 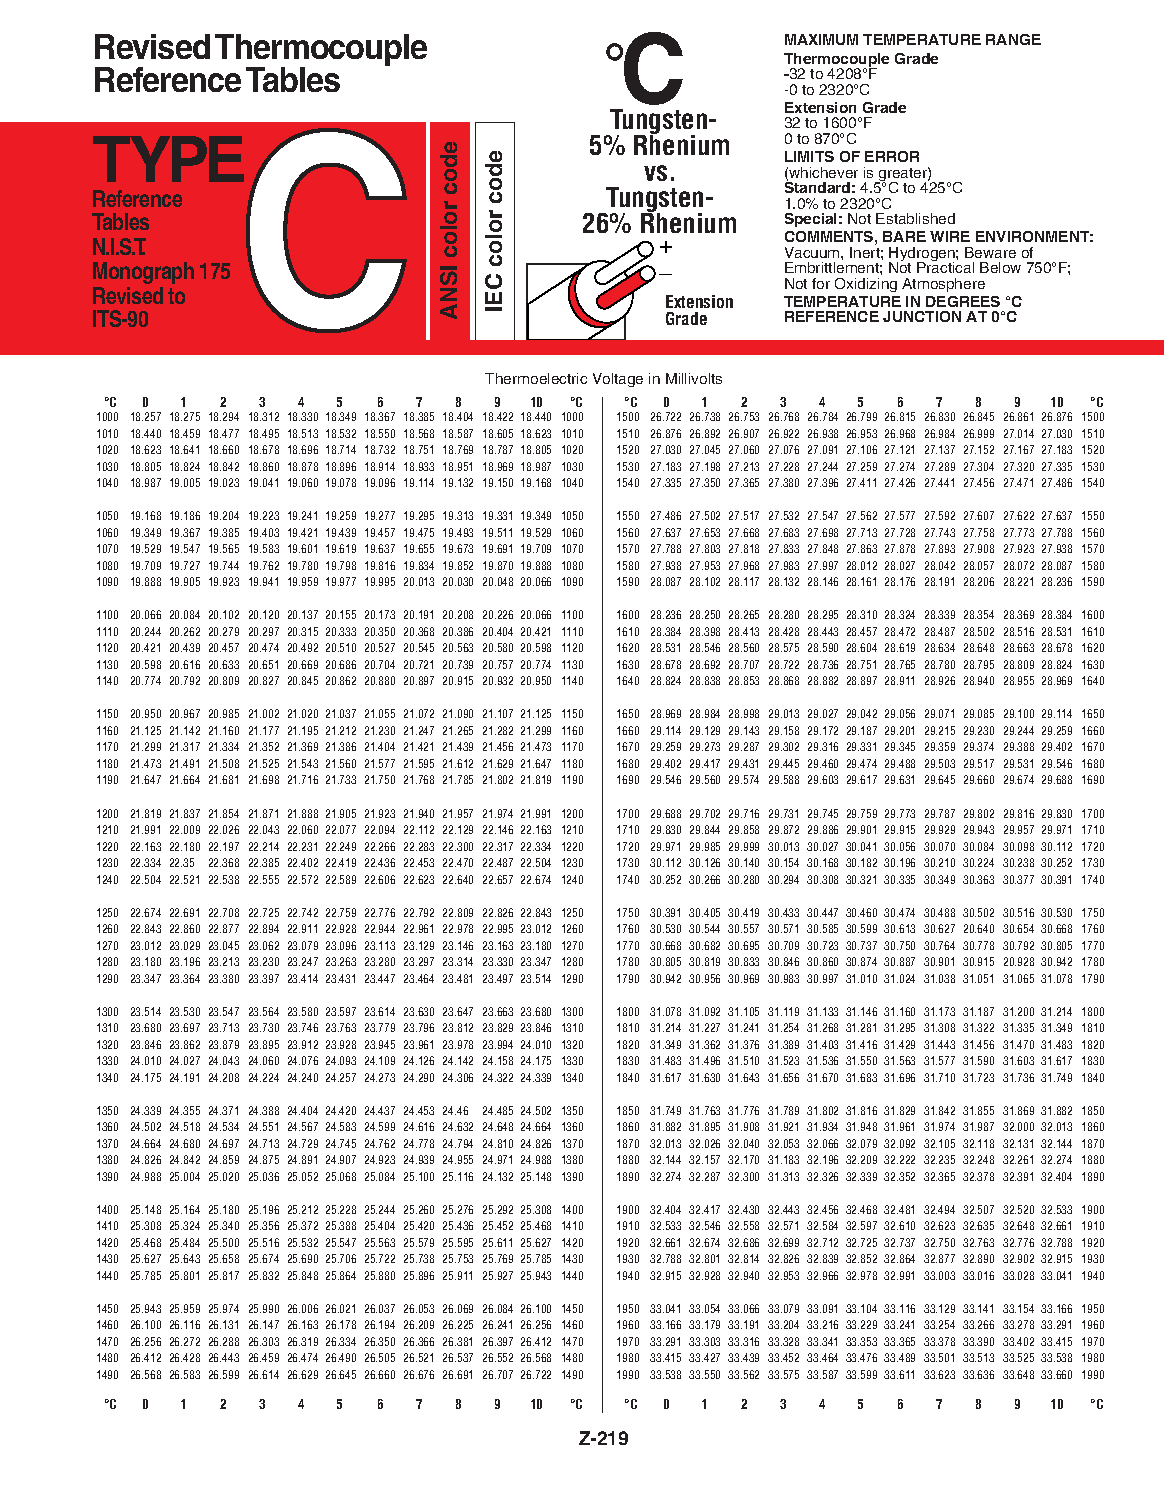 I want to click on Monograph, so click(x=143, y=273).
